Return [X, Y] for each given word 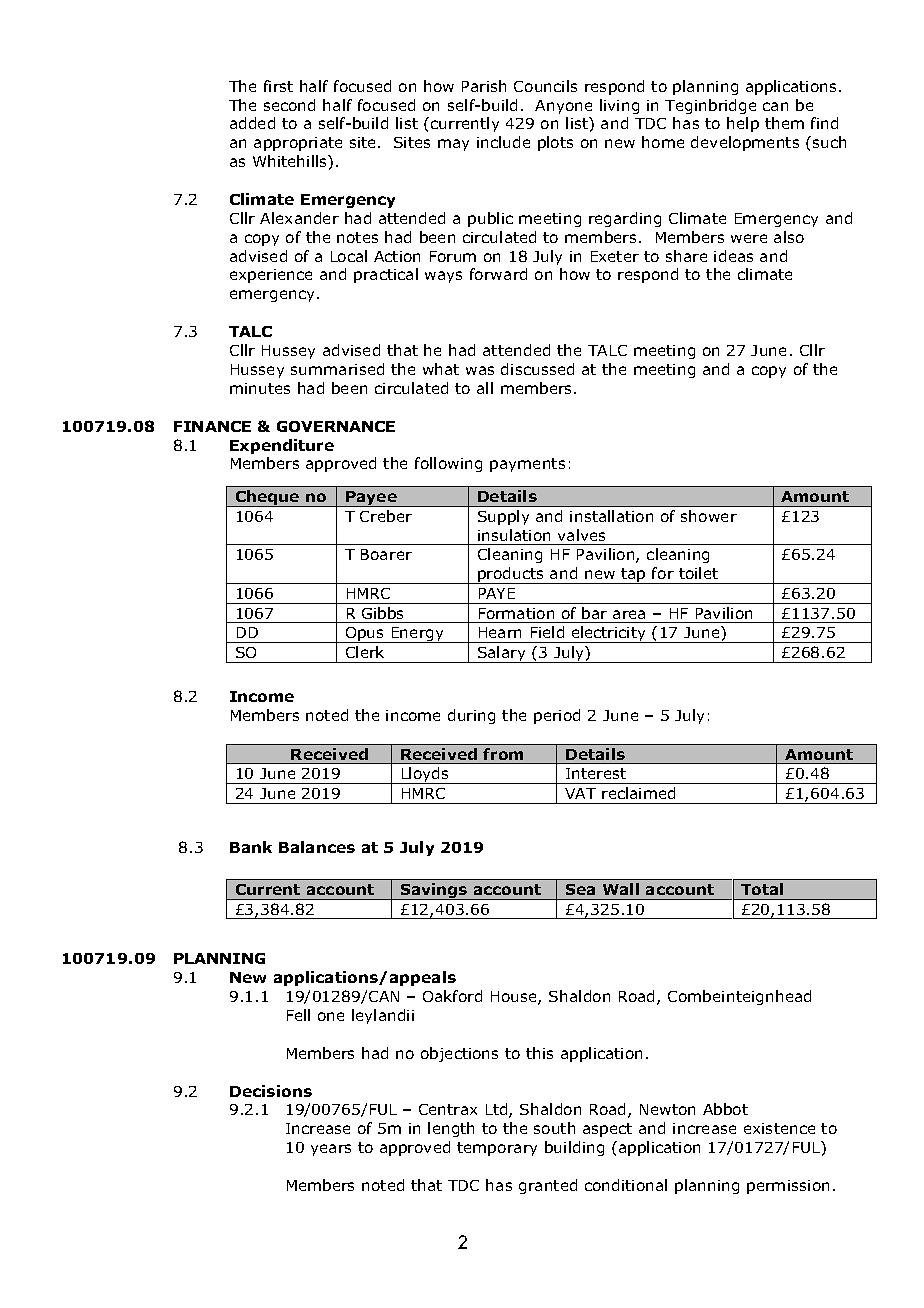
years [331, 1150]
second [289, 105]
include [503, 142]
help [743, 124]
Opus [365, 635]
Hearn [500, 632]
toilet [698, 573]
